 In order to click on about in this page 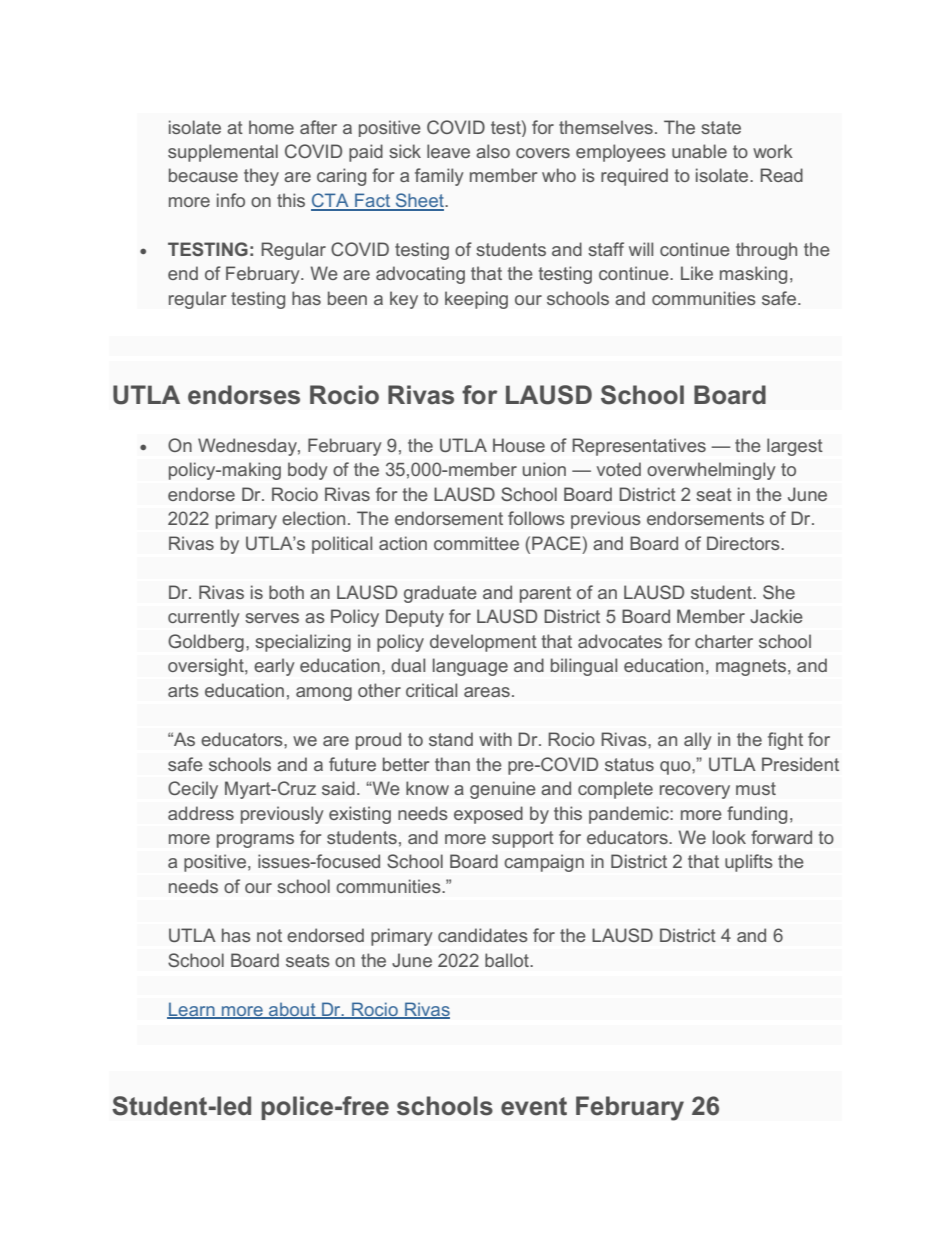, I will do `click(292, 1010)`.
